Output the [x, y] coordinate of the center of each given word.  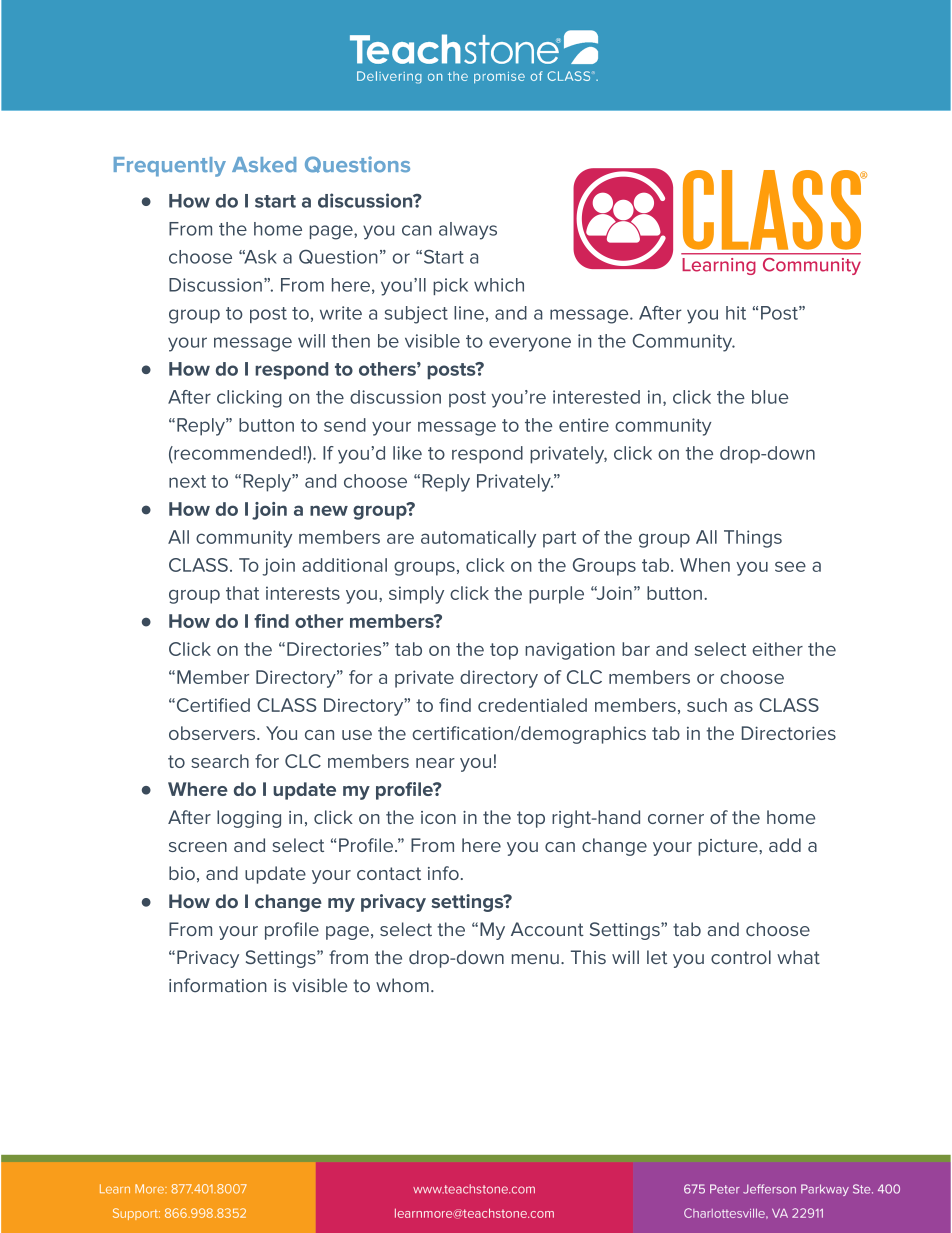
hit [736, 313]
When [705, 565]
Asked [264, 165]
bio [182, 873]
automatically [478, 539]
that [242, 593]
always [468, 231]
